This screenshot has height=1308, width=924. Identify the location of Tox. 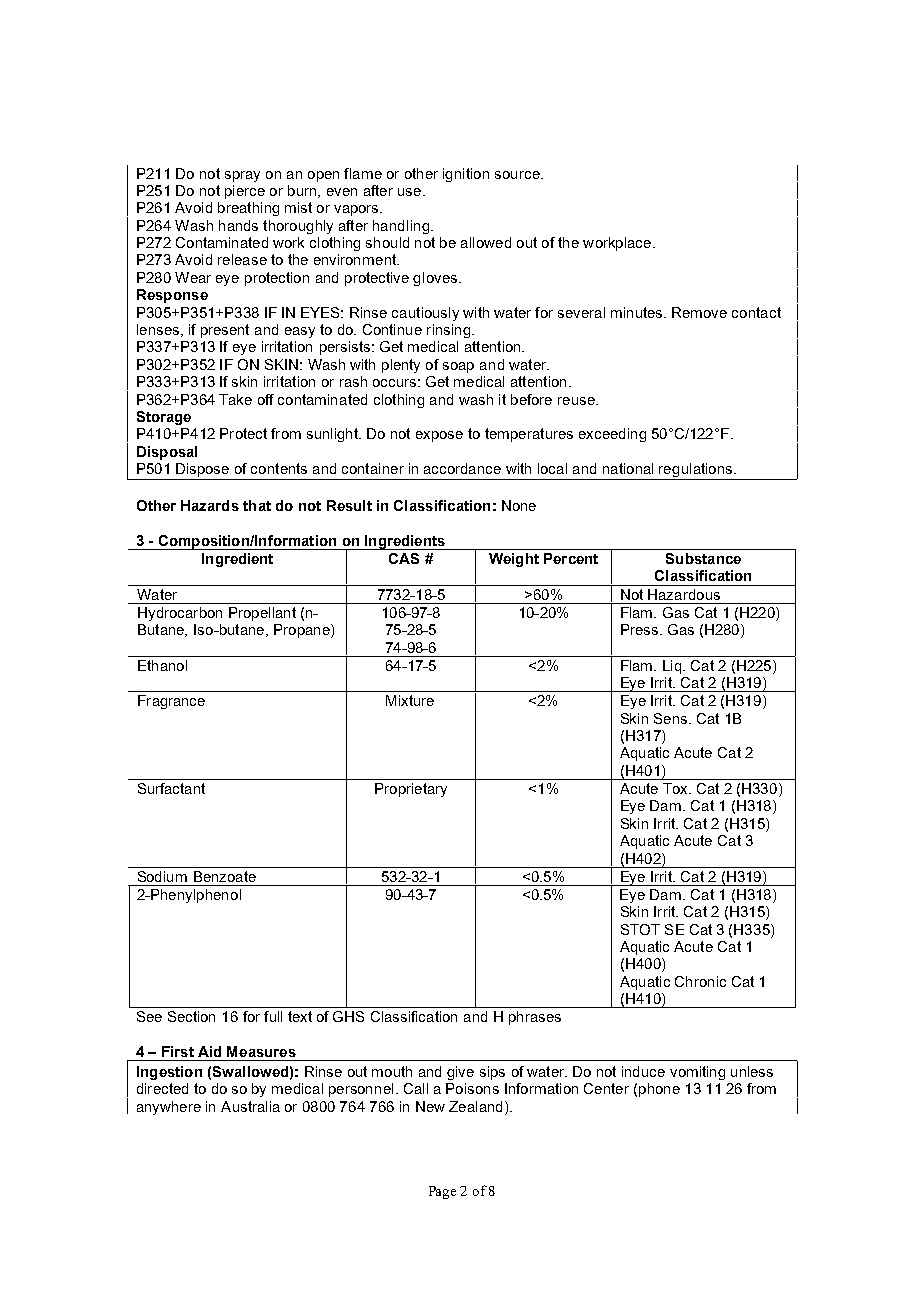
(676, 788).
